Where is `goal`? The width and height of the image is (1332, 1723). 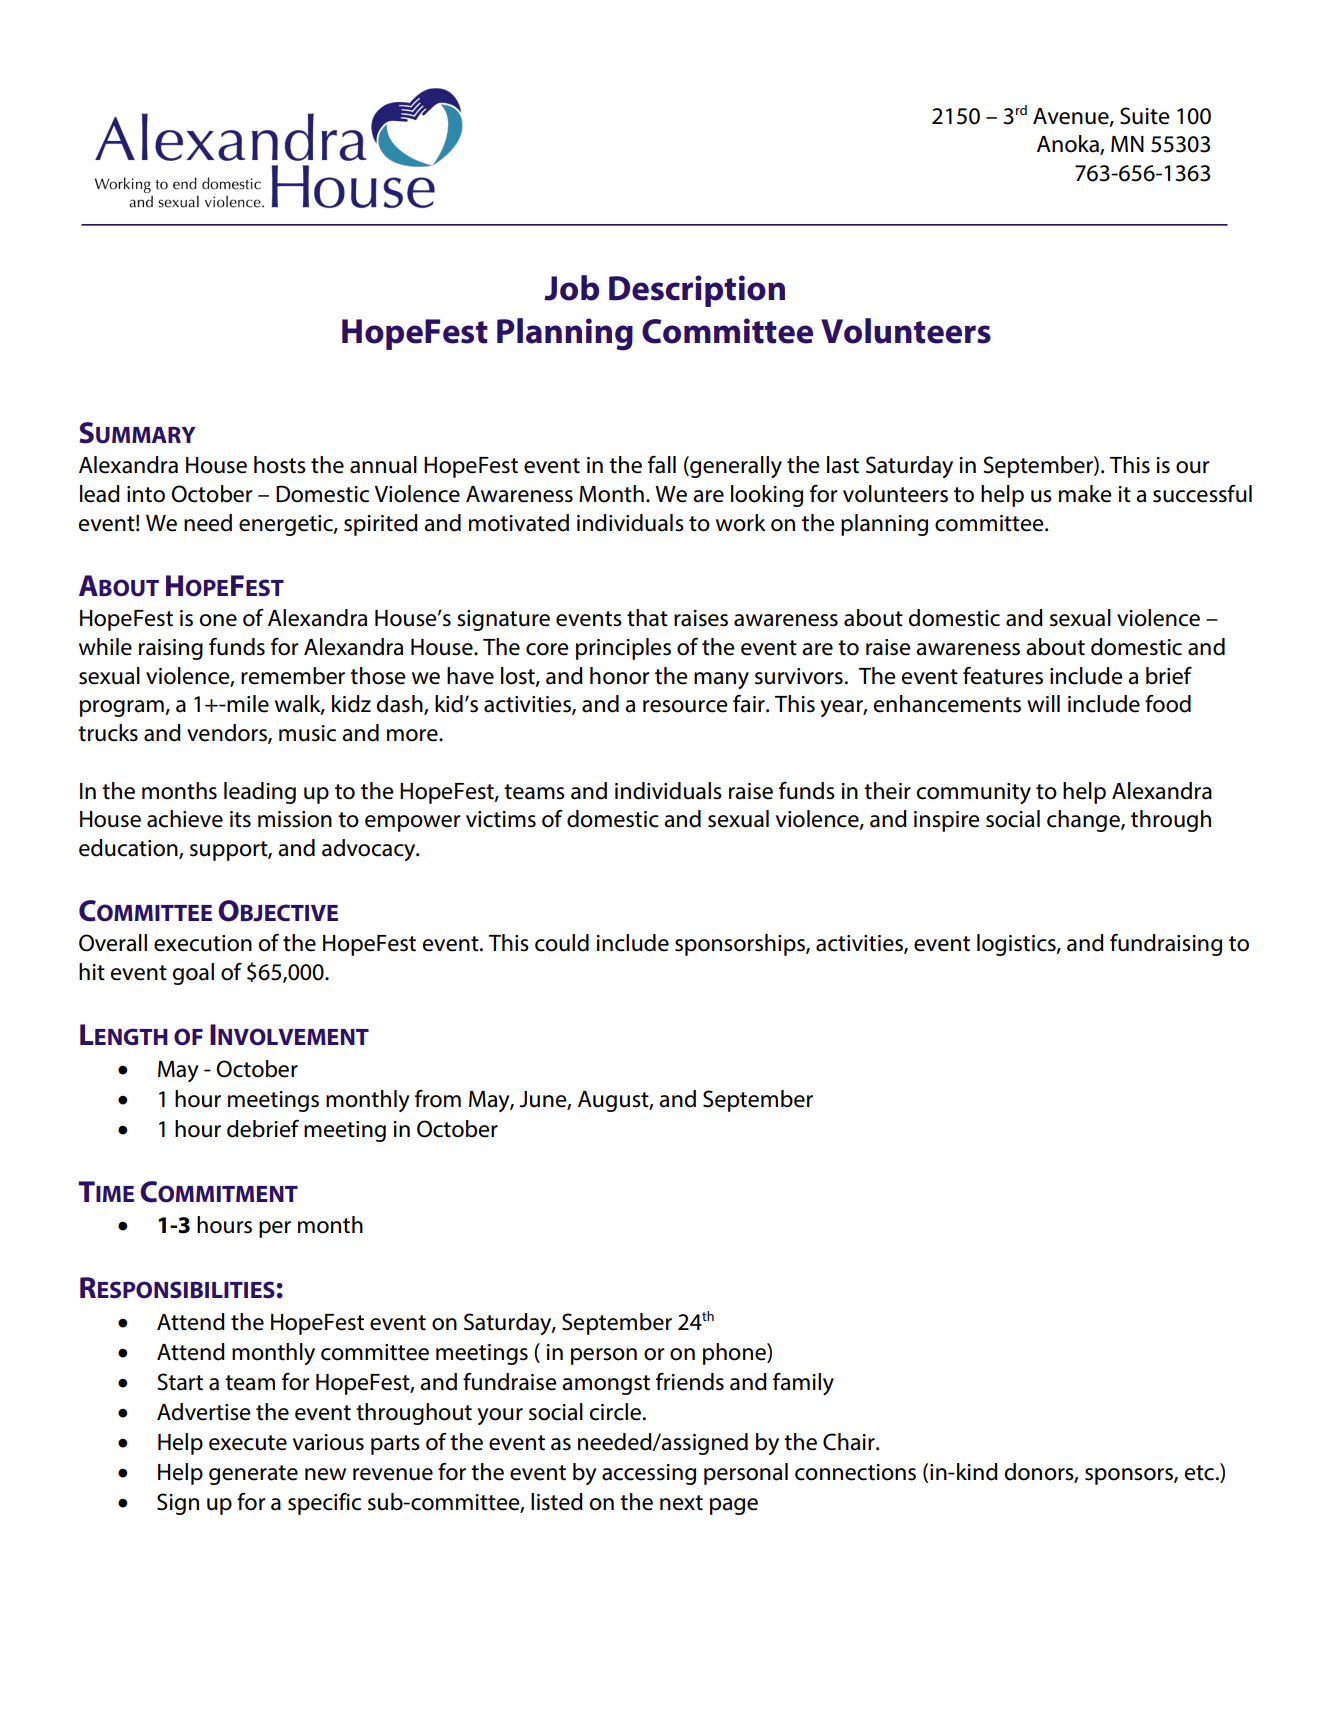
goal is located at coordinates (193, 974).
